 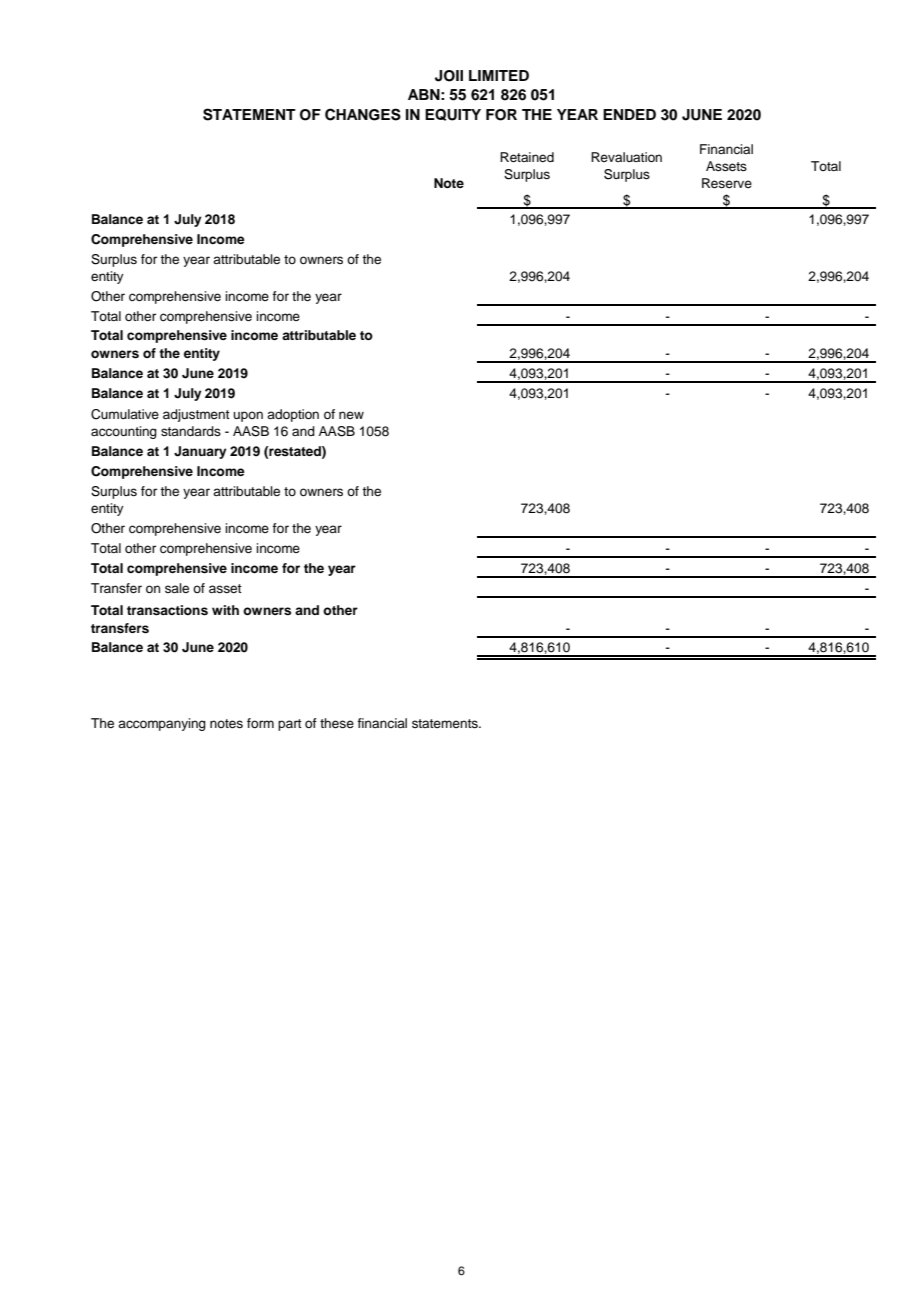 I want to click on adoption, so click(x=293, y=415).
